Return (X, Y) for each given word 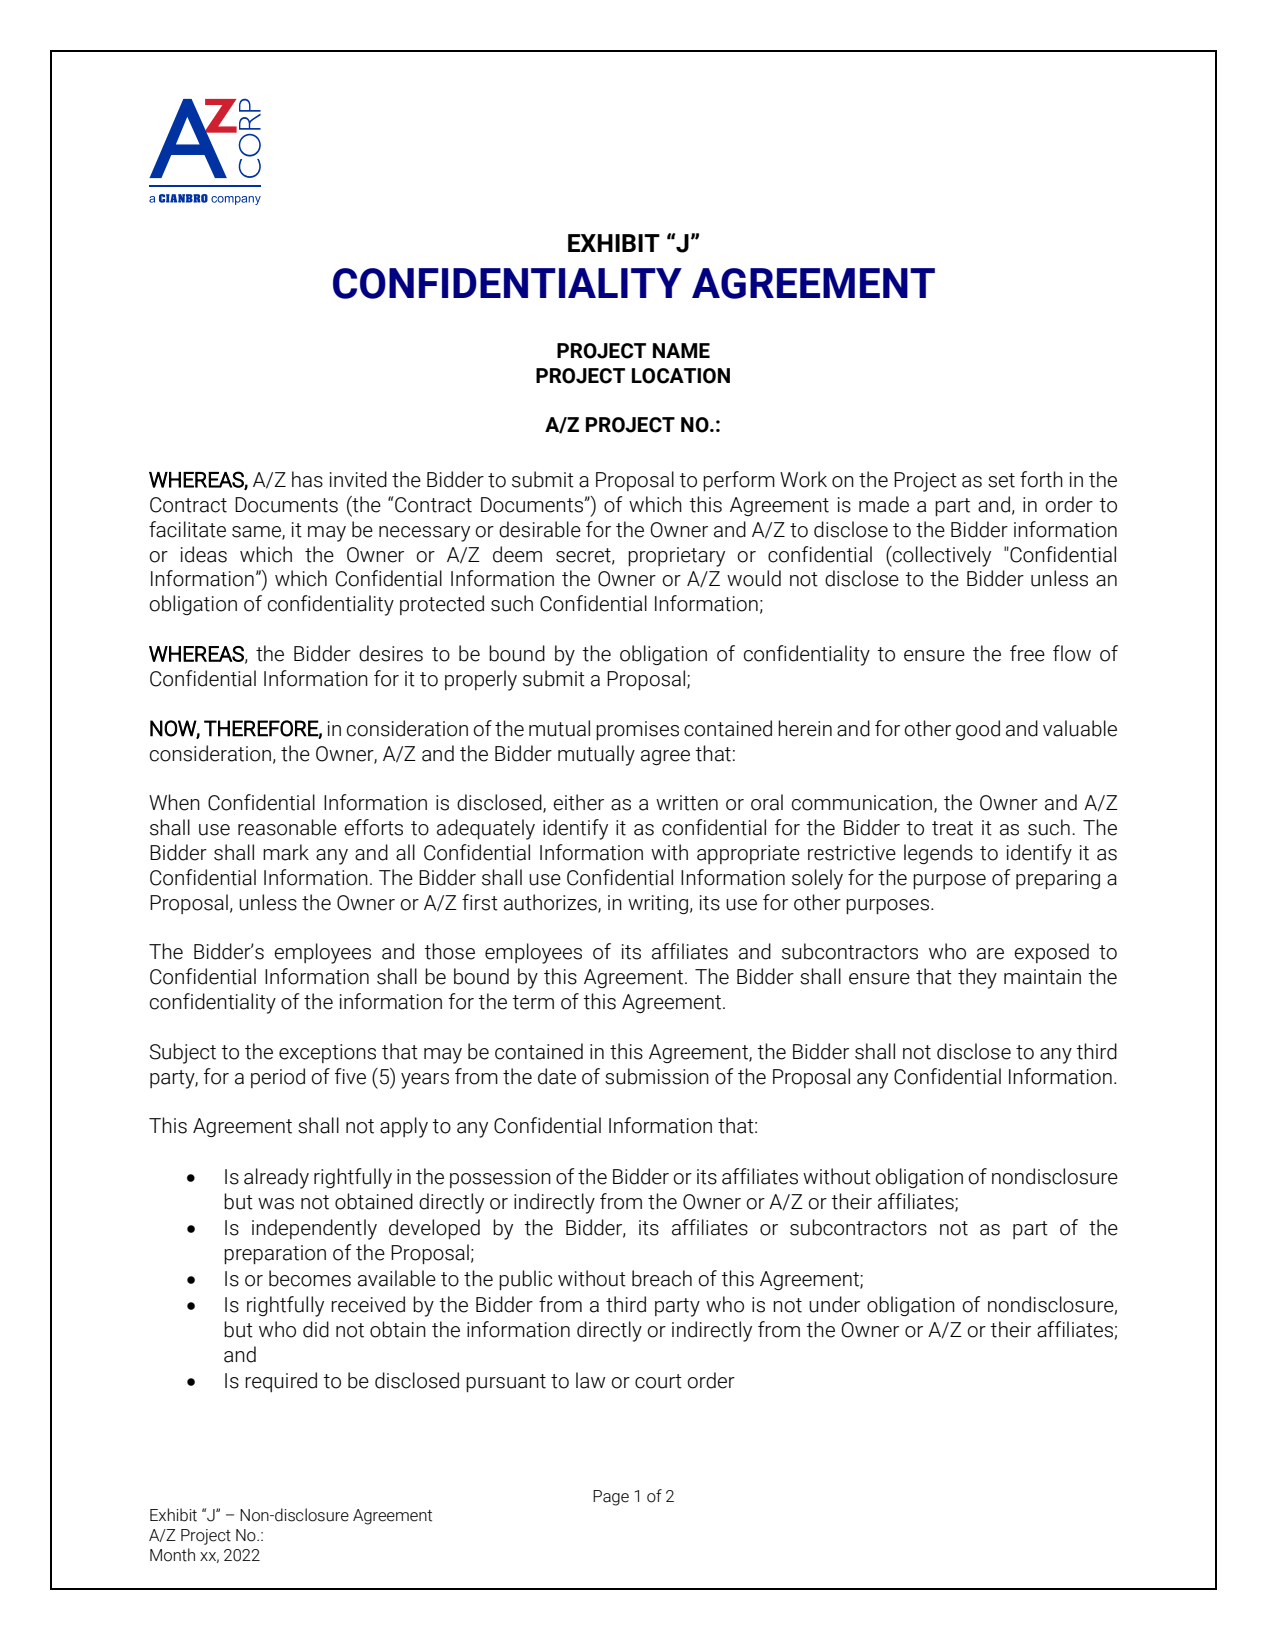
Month (172, 1555)
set (1001, 480)
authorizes (551, 903)
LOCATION (681, 376)
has (307, 479)
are (990, 954)
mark (286, 852)
